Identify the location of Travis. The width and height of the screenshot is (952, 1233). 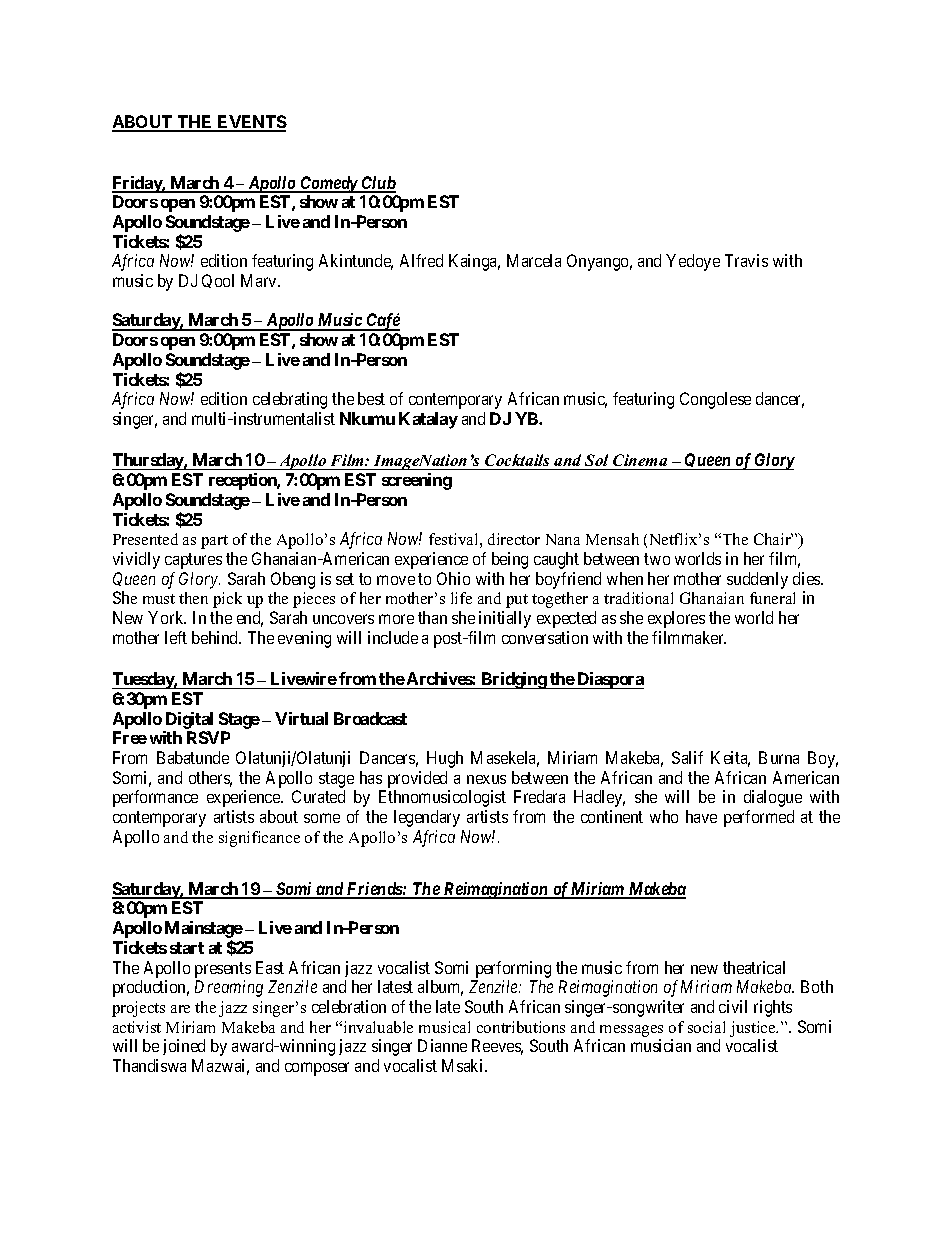
(746, 260).
